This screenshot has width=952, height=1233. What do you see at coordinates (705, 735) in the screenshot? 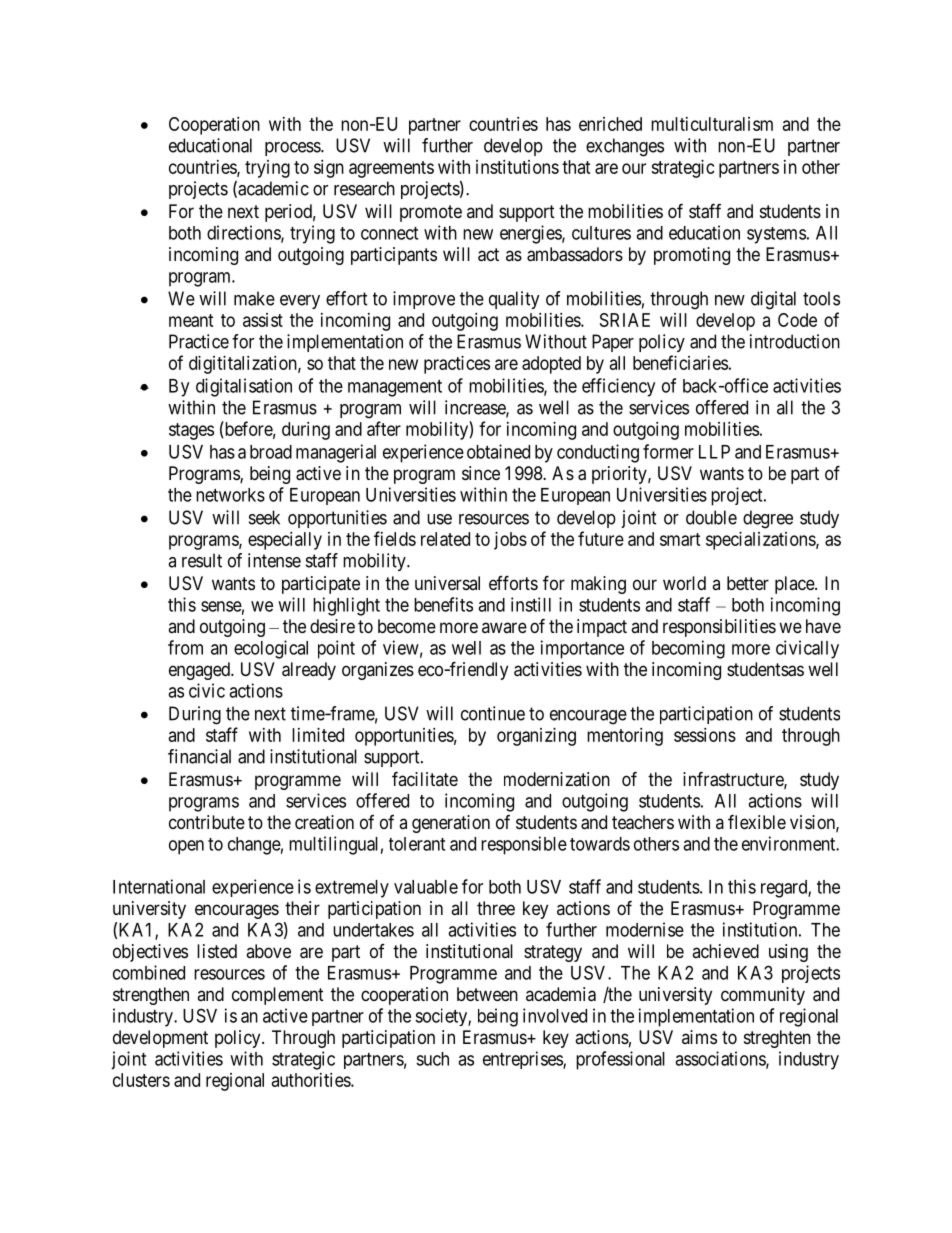
I see `sessions` at bounding box center [705, 735].
